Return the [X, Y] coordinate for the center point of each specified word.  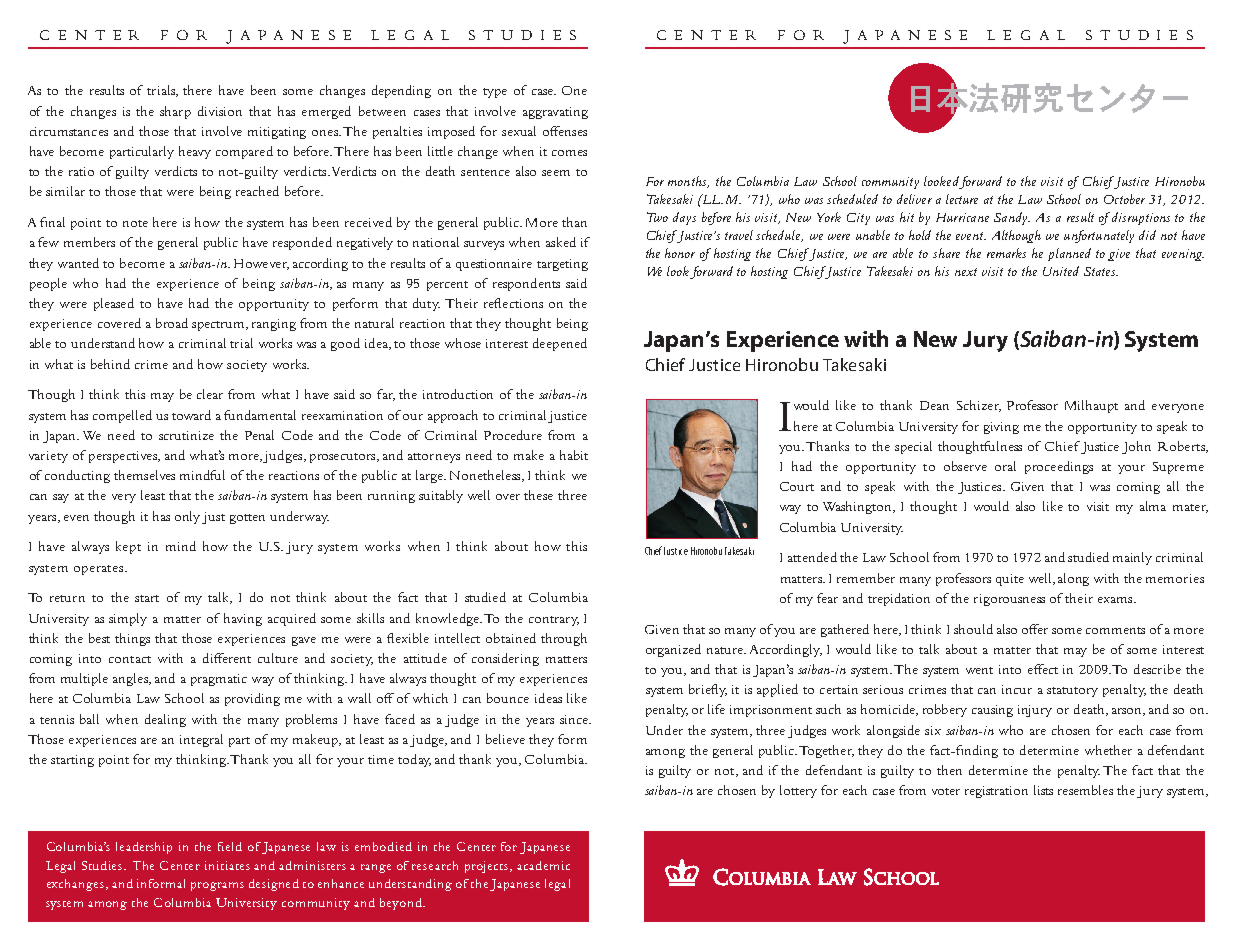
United [1061, 271]
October [1124, 199]
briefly [708, 690]
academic [543, 865]
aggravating [555, 113]
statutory [1072, 692]
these [538, 495]
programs [217, 886]
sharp [175, 112]
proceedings [1059, 467]
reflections [513, 303]
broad [172, 323]
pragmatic [219, 680]
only [187, 517]
